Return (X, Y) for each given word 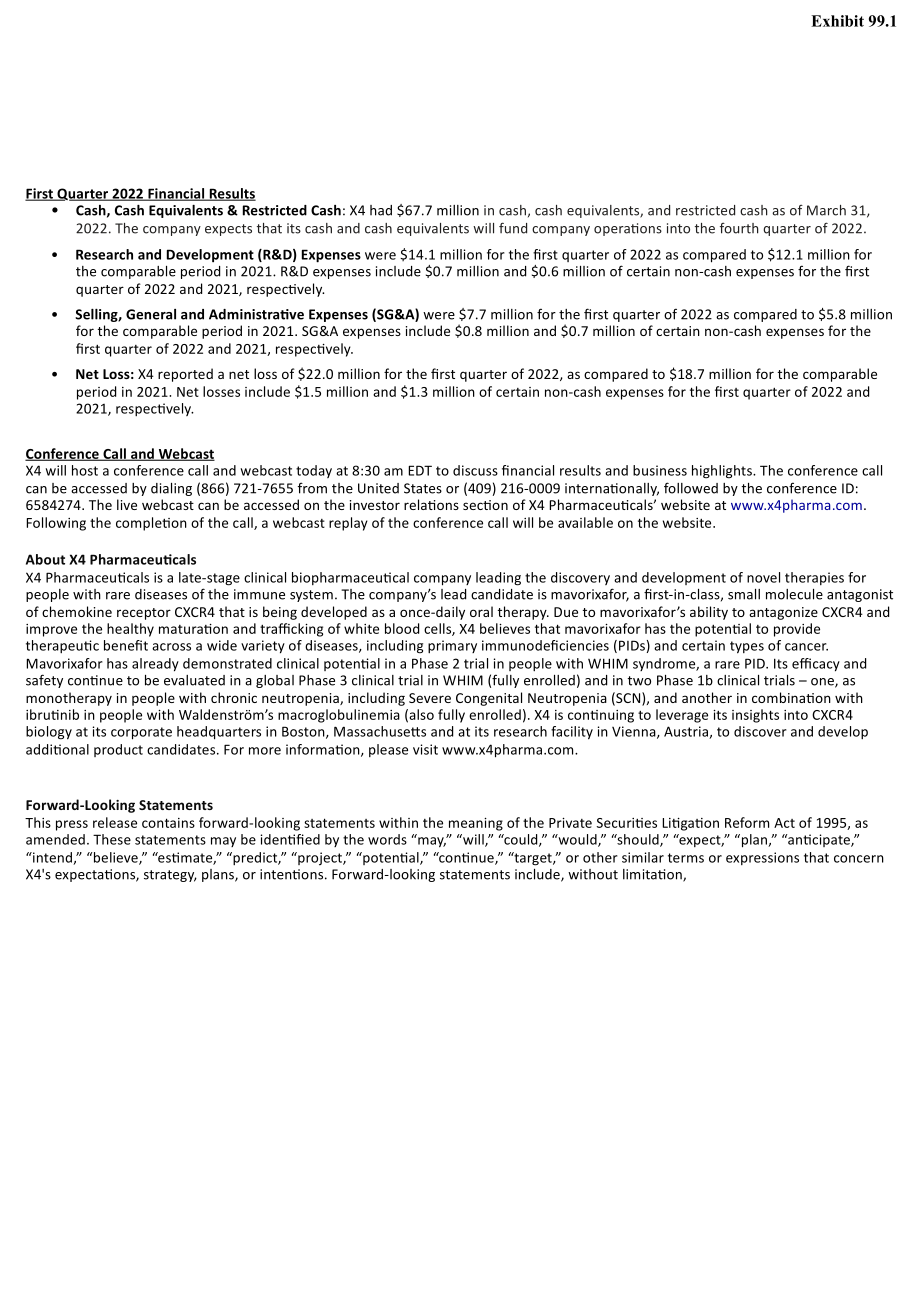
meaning (476, 824)
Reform (747, 822)
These (112, 839)
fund (513, 228)
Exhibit (837, 21)
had (381, 210)
